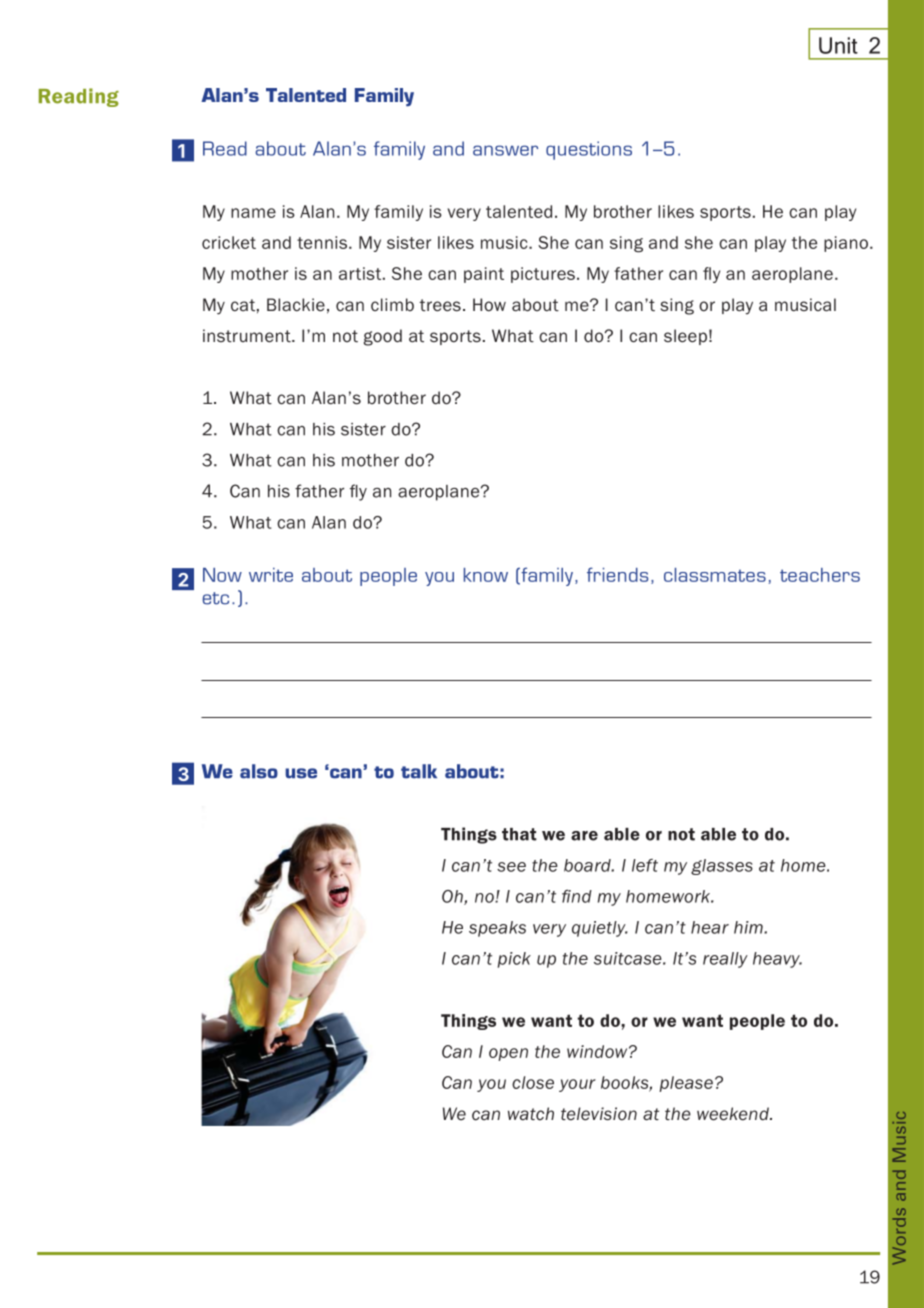 The image size is (924, 1308). What do you see at coordinates (296, 305) in the page?
I see `Blackie` at bounding box center [296, 305].
